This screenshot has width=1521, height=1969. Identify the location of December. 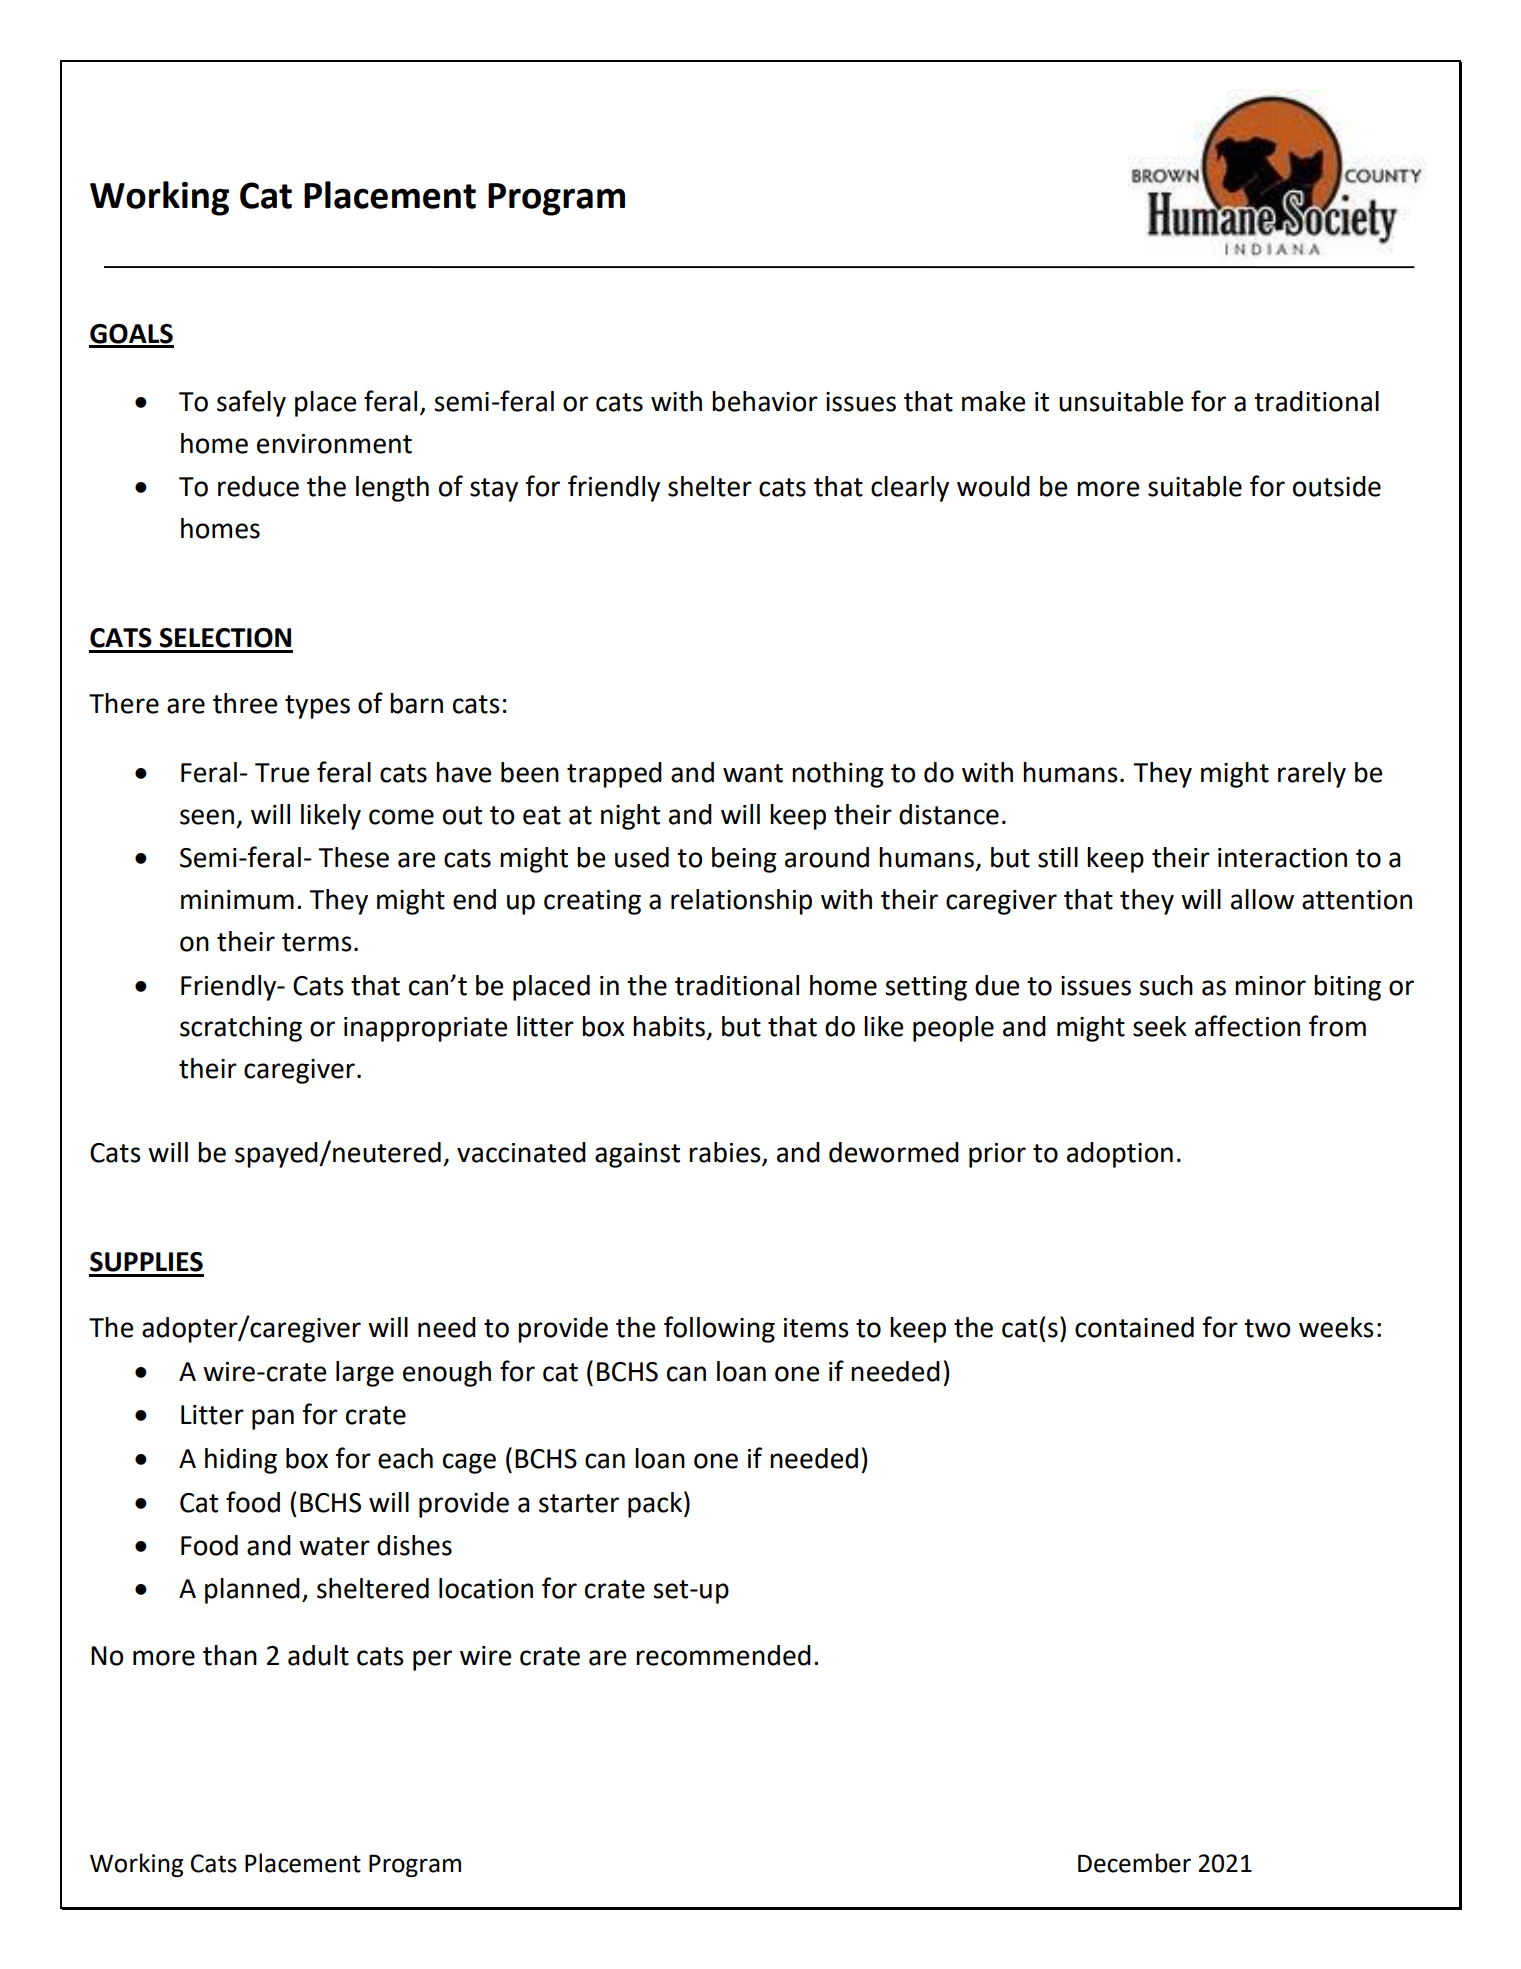
(1134, 1863).
